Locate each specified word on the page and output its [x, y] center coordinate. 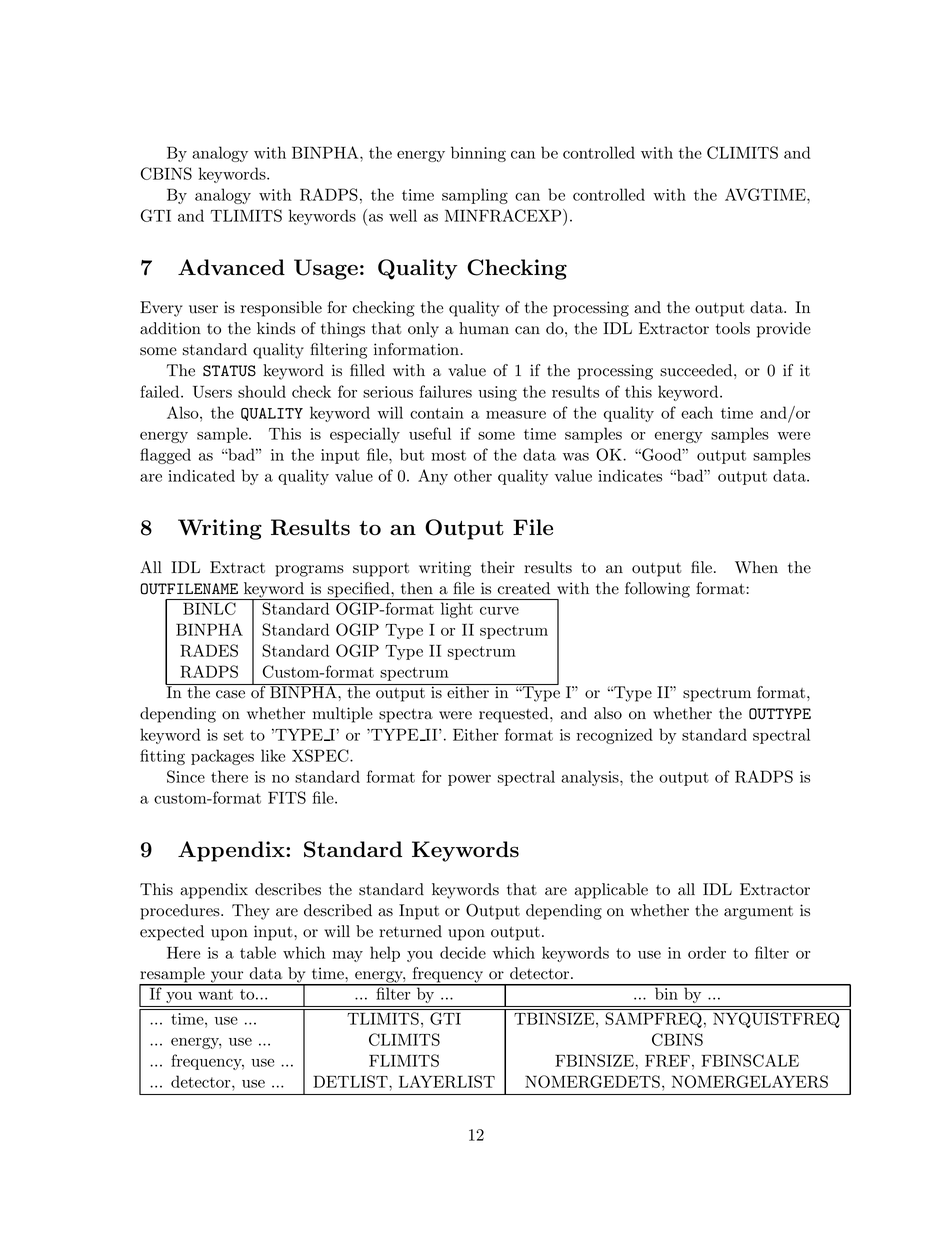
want [215, 994]
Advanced [231, 267]
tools [733, 328]
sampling [475, 196]
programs [309, 571]
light [457, 610]
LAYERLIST [447, 1081]
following [657, 590]
